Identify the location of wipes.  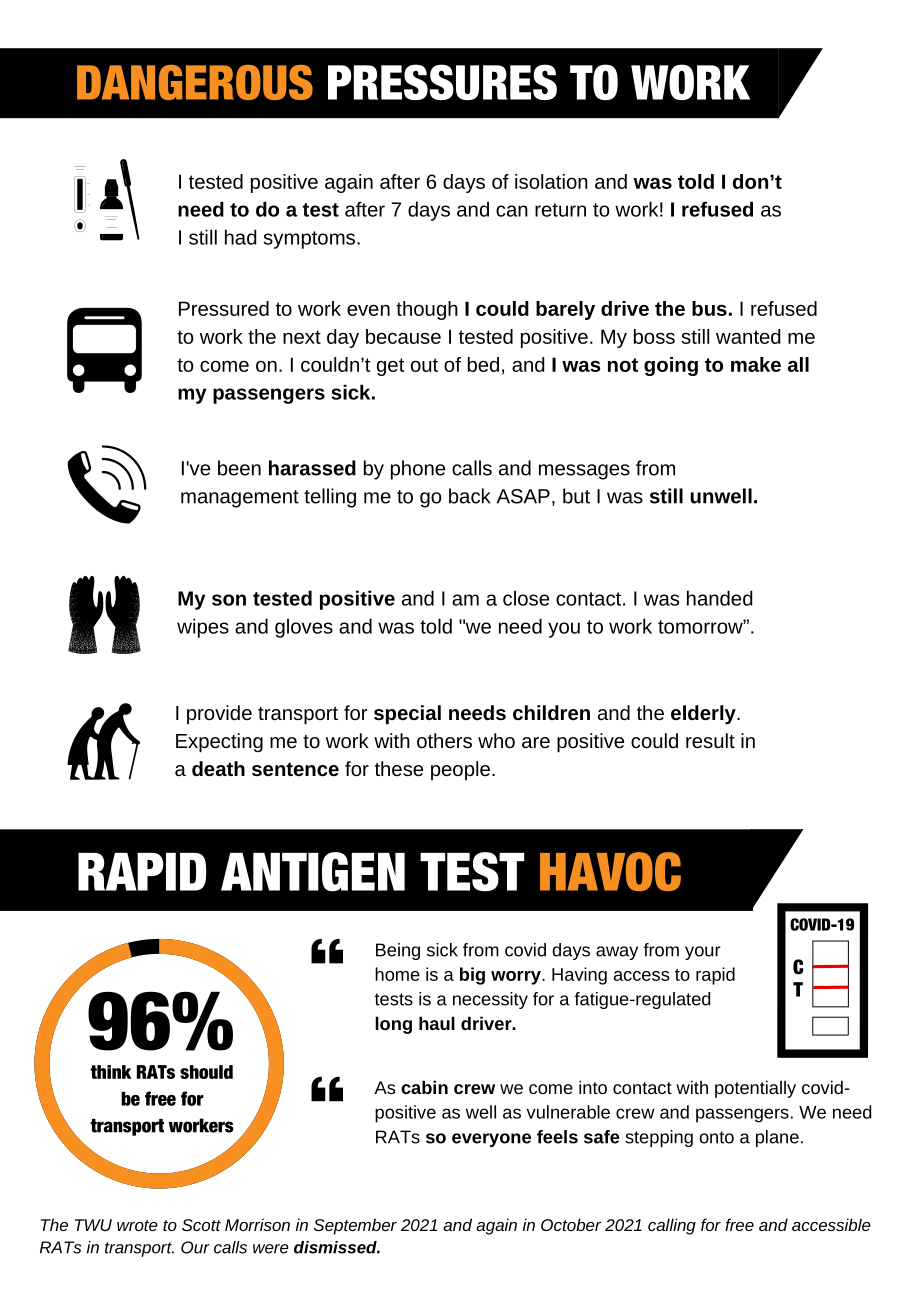
(203, 628).
